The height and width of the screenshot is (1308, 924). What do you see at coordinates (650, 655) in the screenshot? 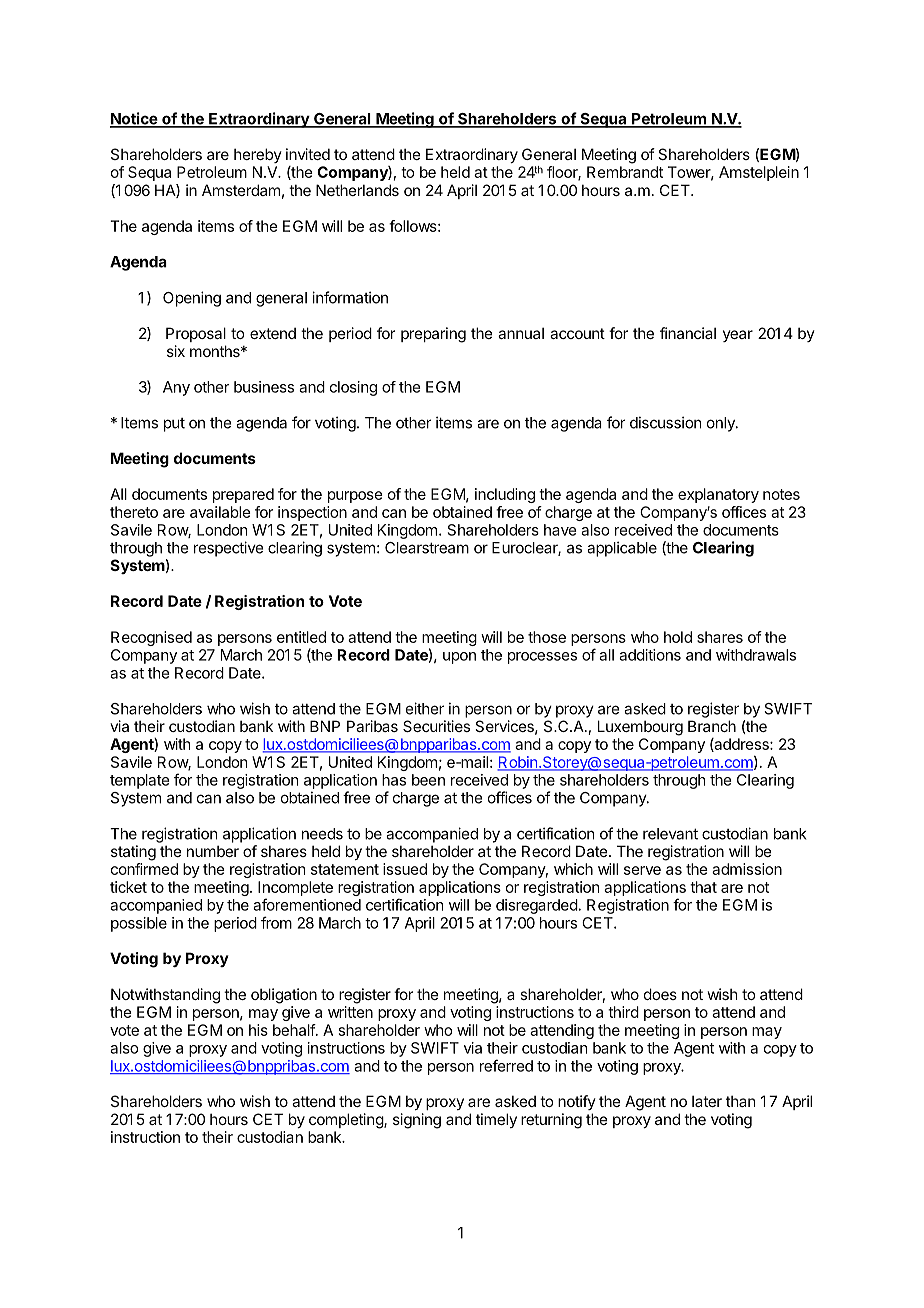
I see `additions` at bounding box center [650, 655].
